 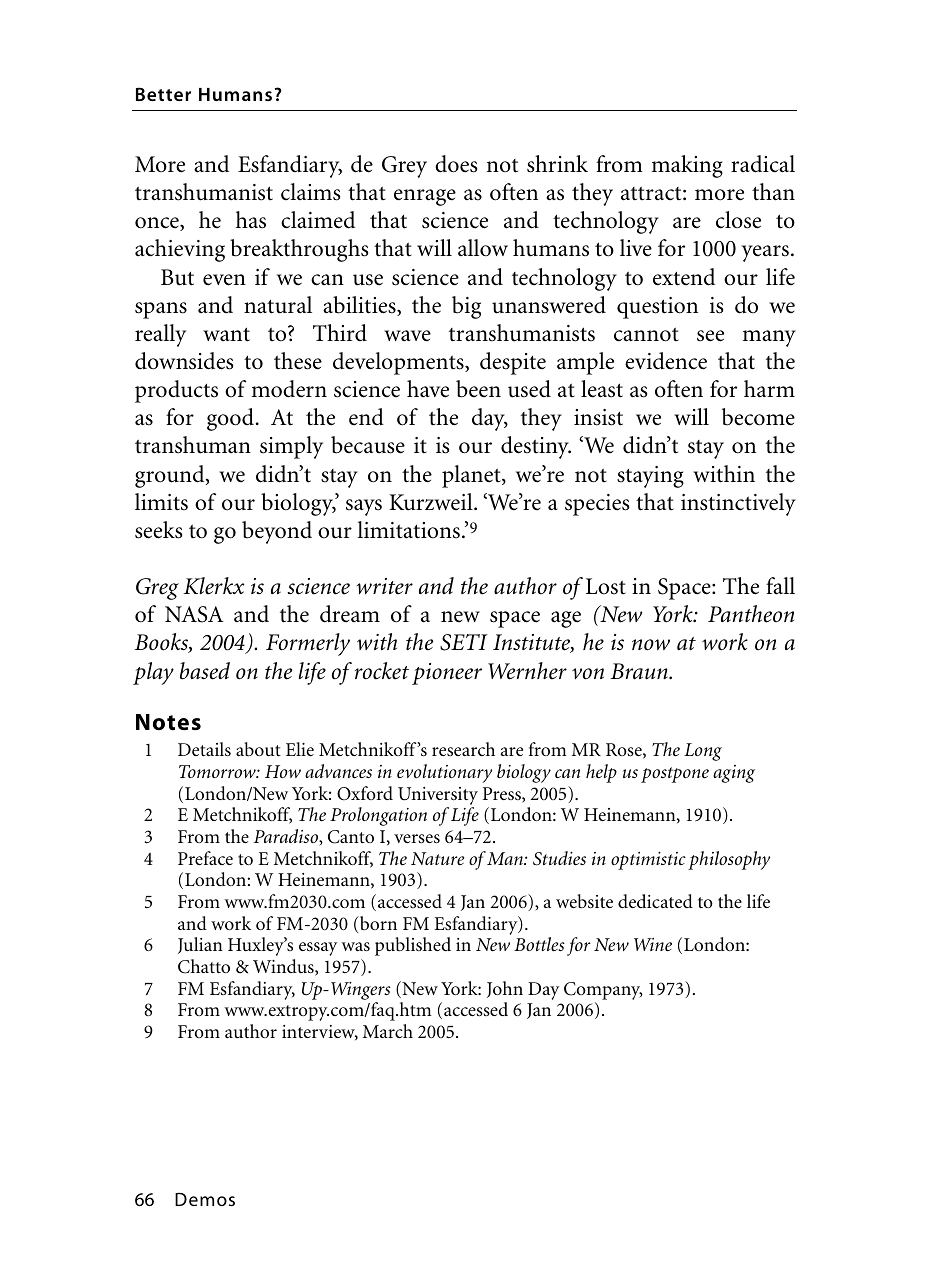 I want to click on Demos, so click(x=205, y=1199).
